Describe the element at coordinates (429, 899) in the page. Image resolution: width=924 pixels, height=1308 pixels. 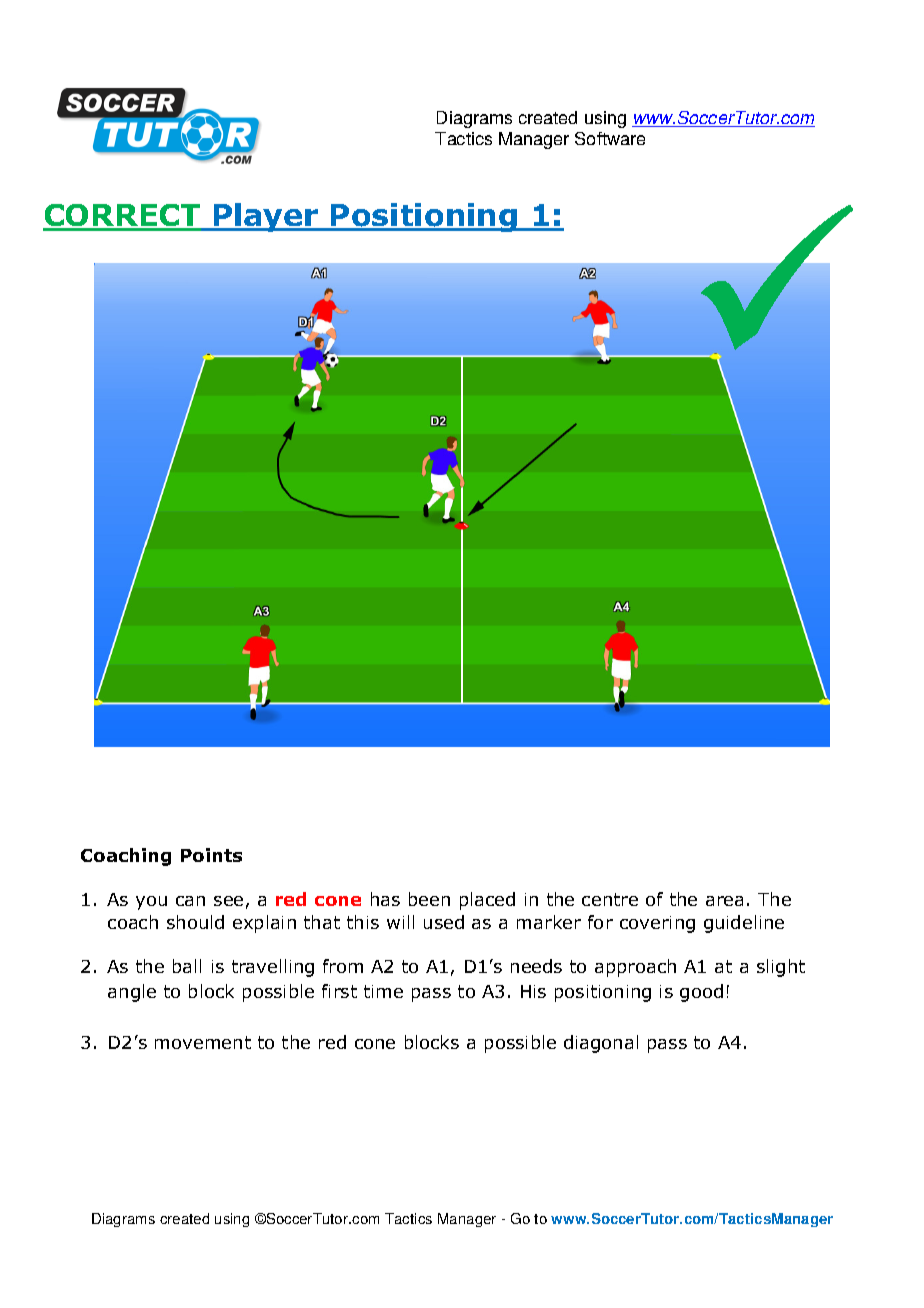
I see `been` at that location.
